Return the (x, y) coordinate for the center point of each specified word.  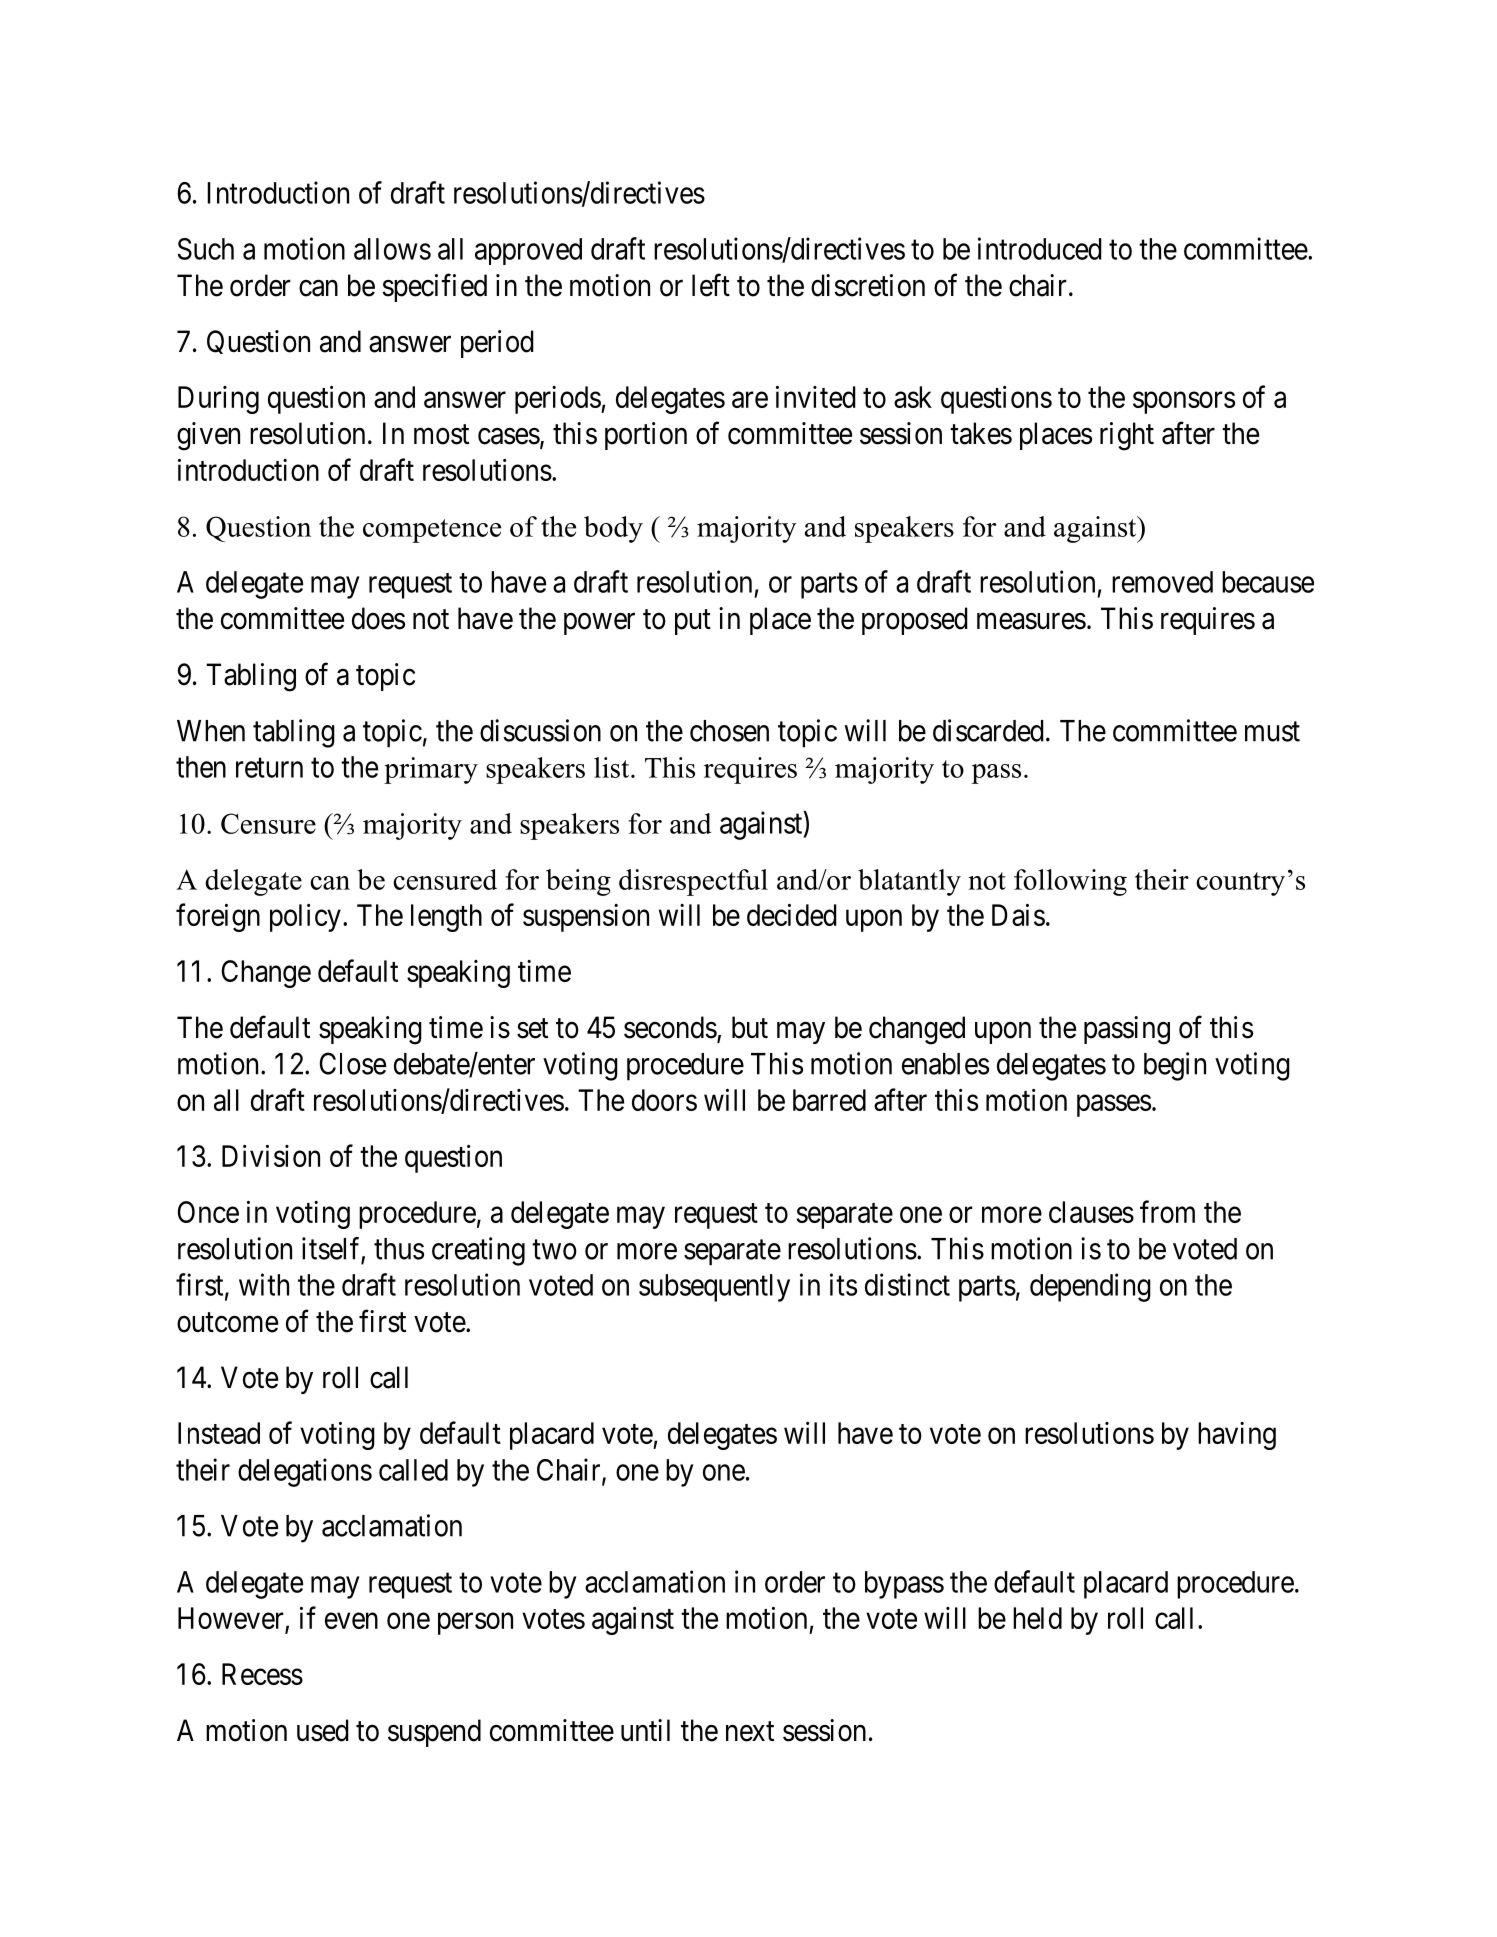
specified (434, 287)
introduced (1040, 248)
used (323, 1730)
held (1037, 1618)
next (750, 1731)
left (711, 285)
